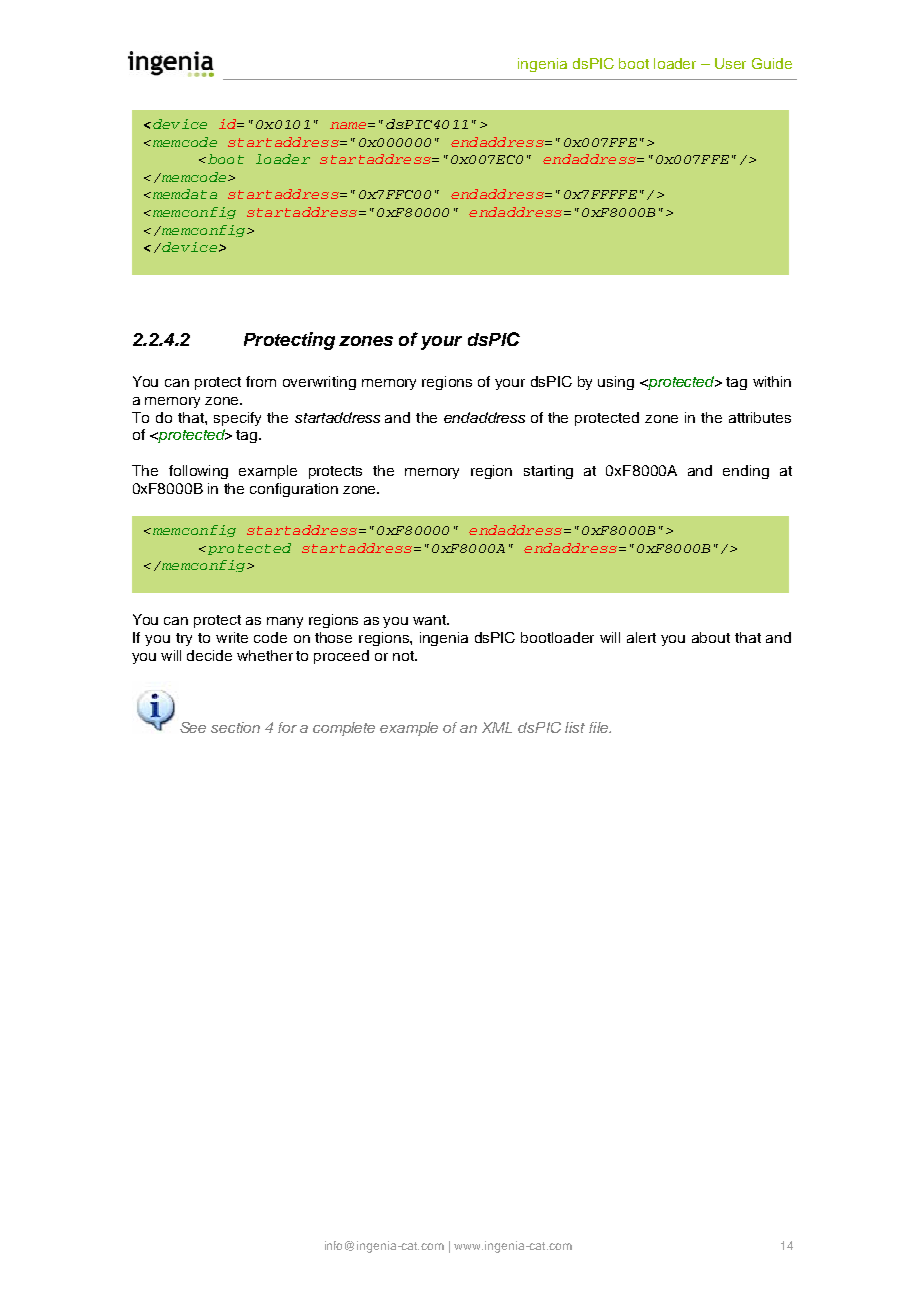 This screenshot has height=1308, width=924. I want to click on starting, so click(548, 472).
